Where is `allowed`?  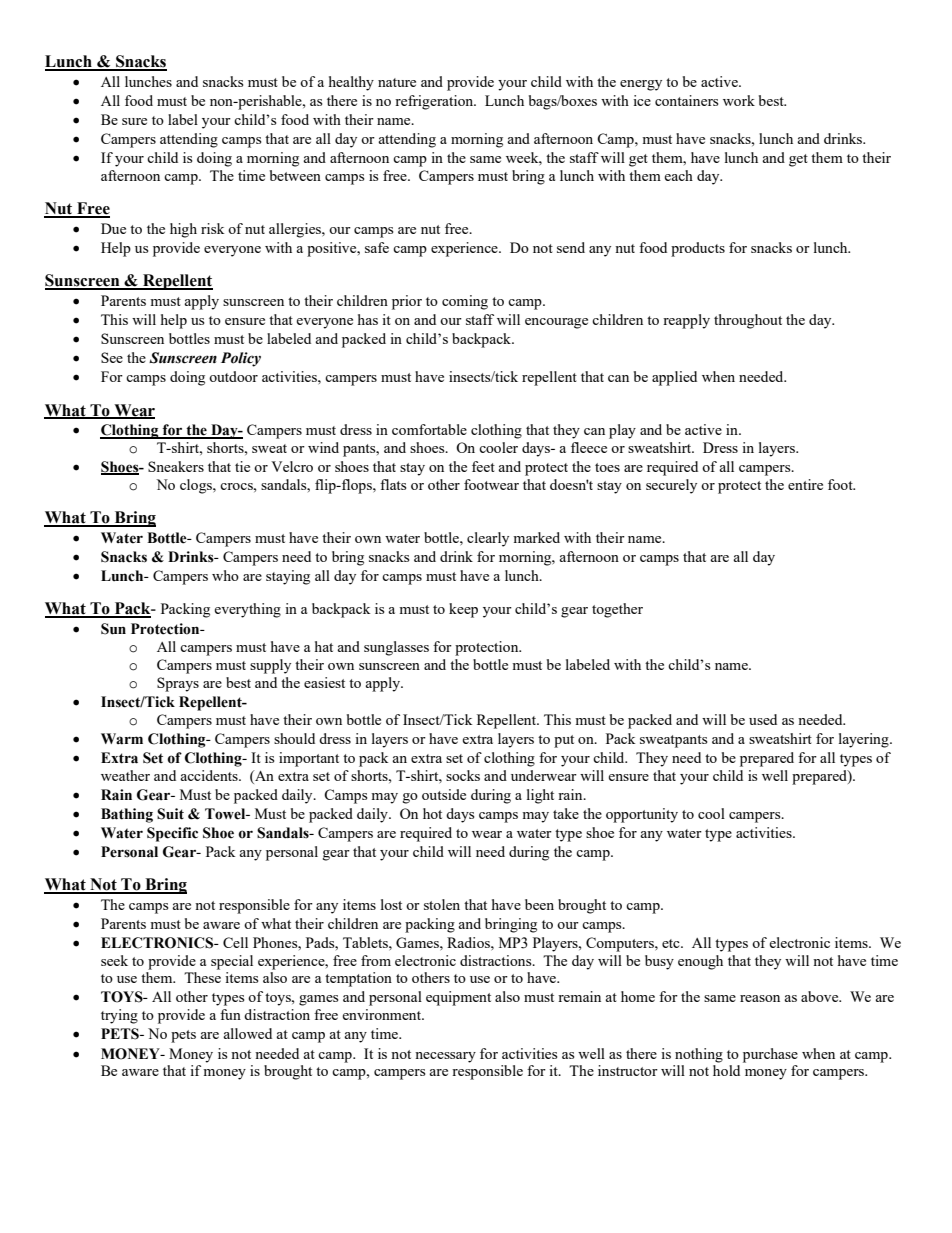 allowed is located at coordinates (247, 1033).
